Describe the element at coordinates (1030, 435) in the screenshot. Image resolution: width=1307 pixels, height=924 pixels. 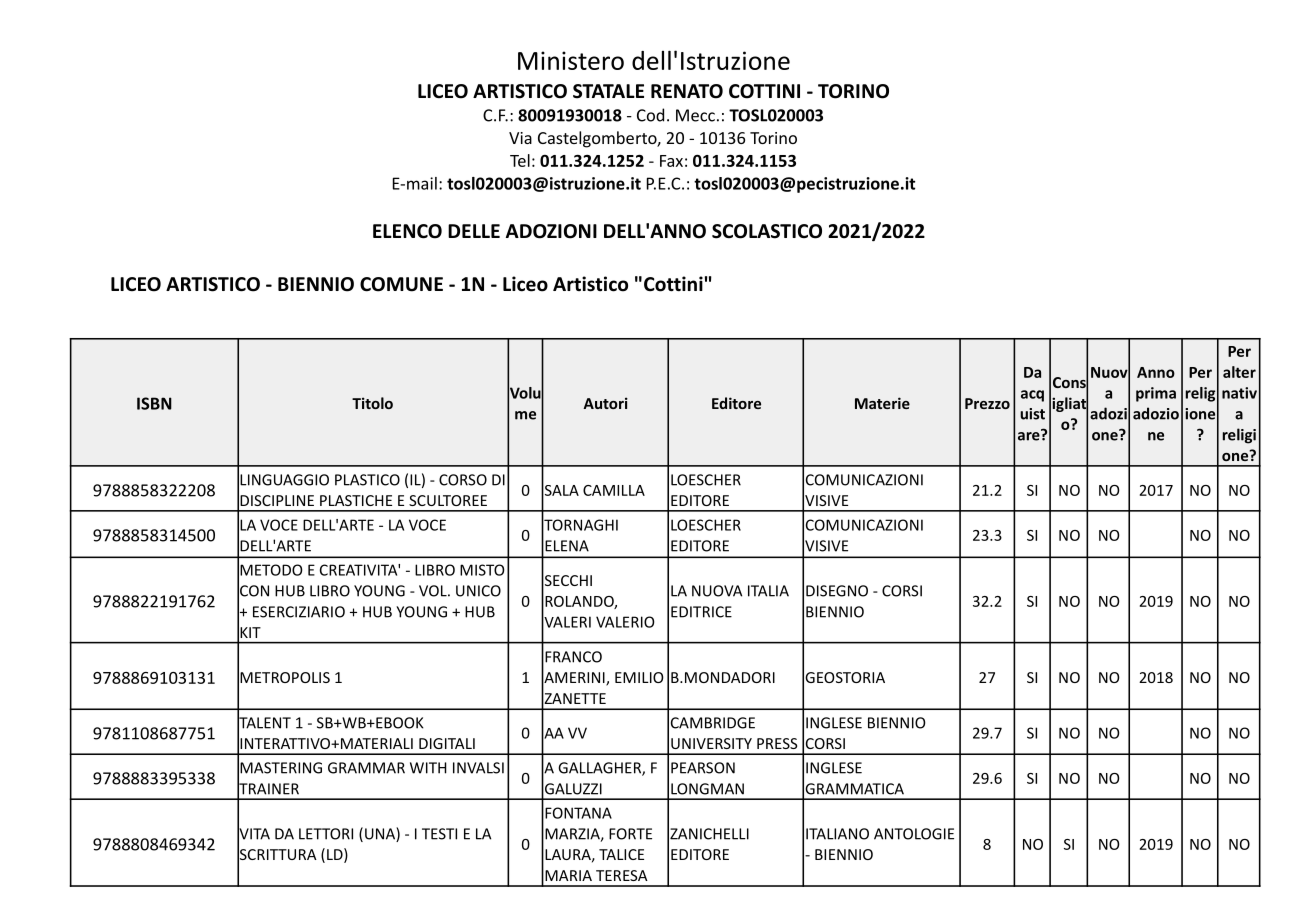
I see `are` at that location.
